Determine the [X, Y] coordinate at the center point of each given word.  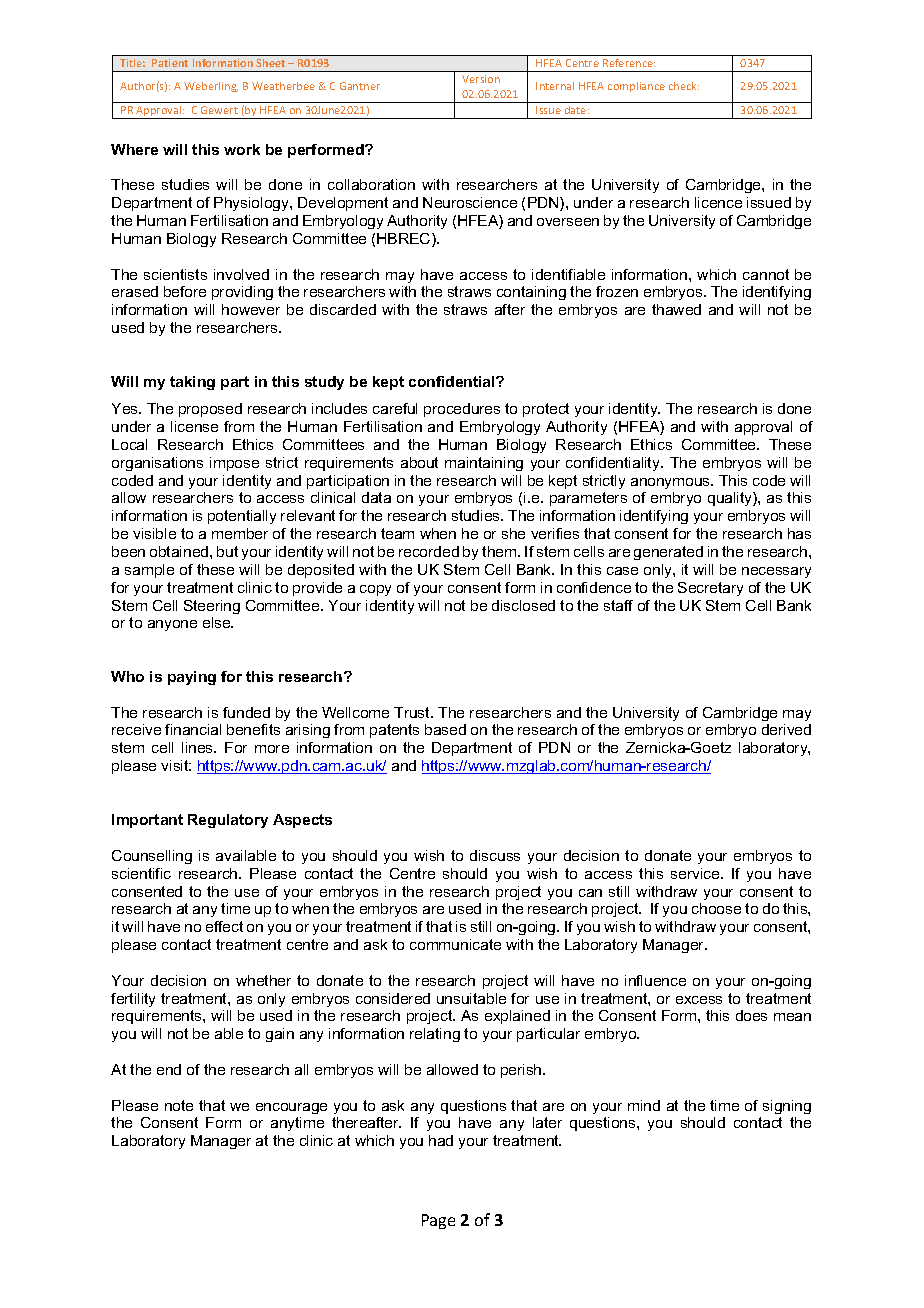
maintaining [484, 464]
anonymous [672, 483]
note [179, 1105]
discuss [495, 855]
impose [234, 464]
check [684, 86]
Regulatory [228, 821]
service [696, 873]
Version [481, 79]
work [242, 149]
